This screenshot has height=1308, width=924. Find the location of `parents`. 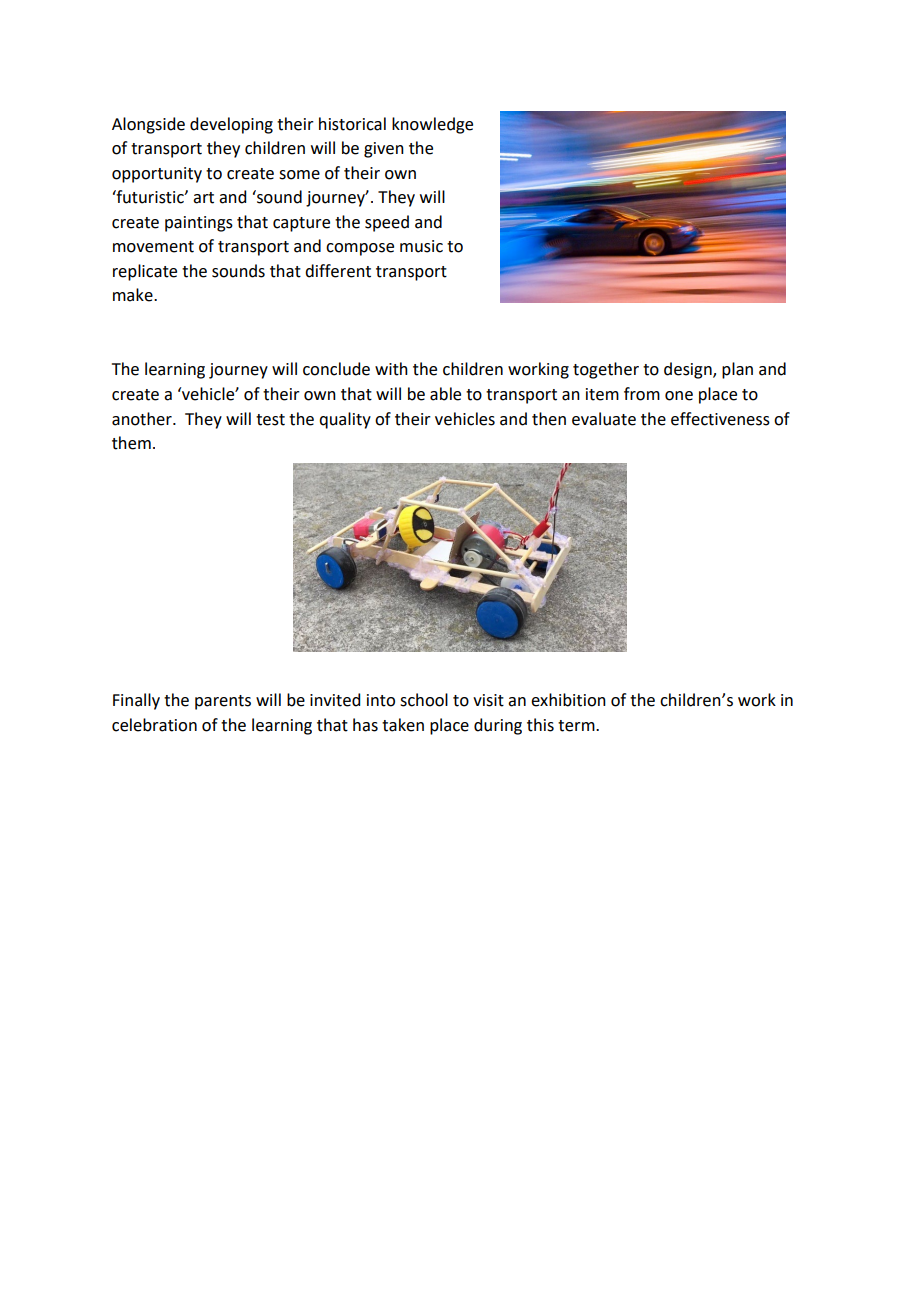

parents is located at coordinates (223, 702).
